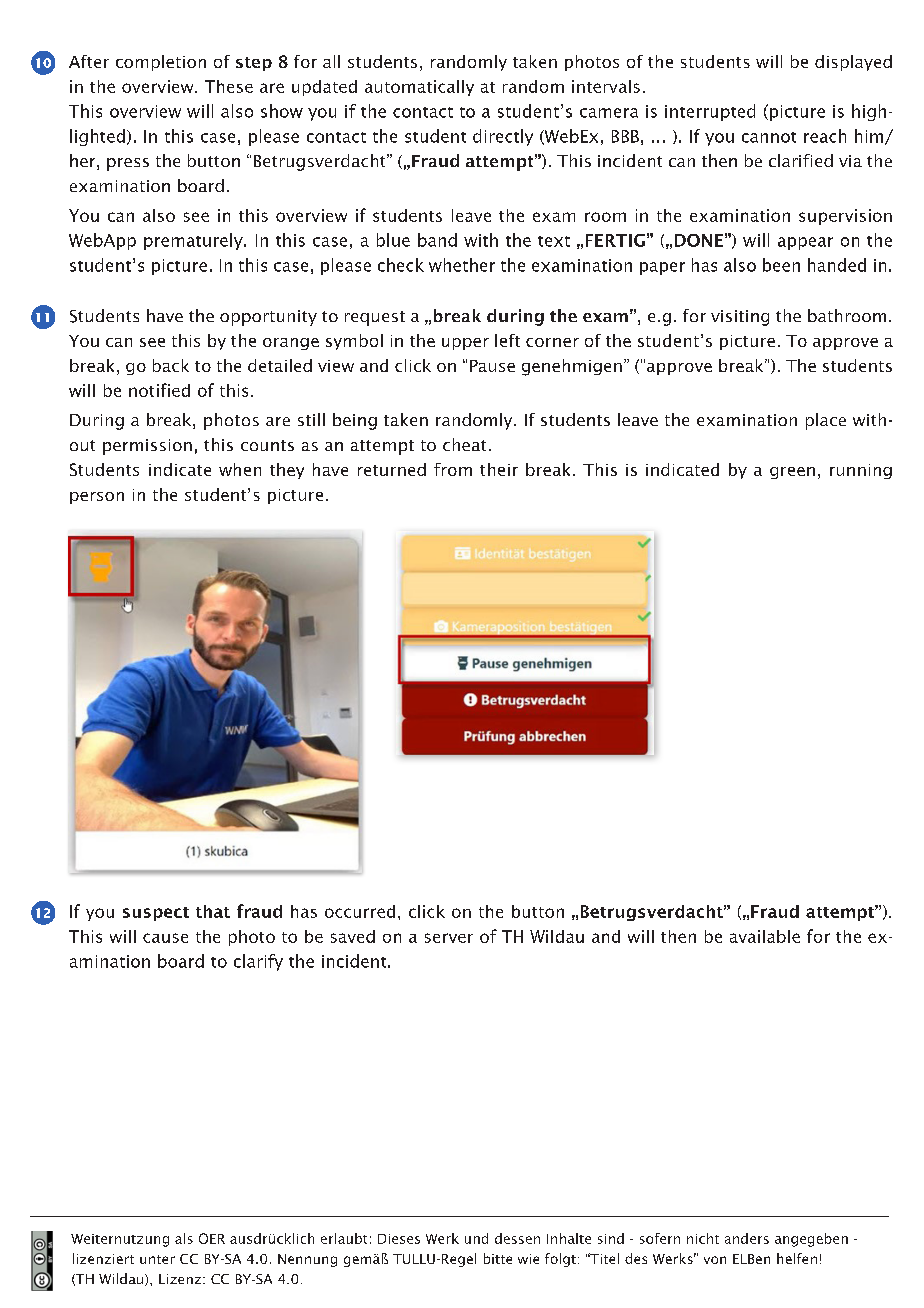  Describe the element at coordinates (765, 936) in the screenshot. I see `available` at that location.
